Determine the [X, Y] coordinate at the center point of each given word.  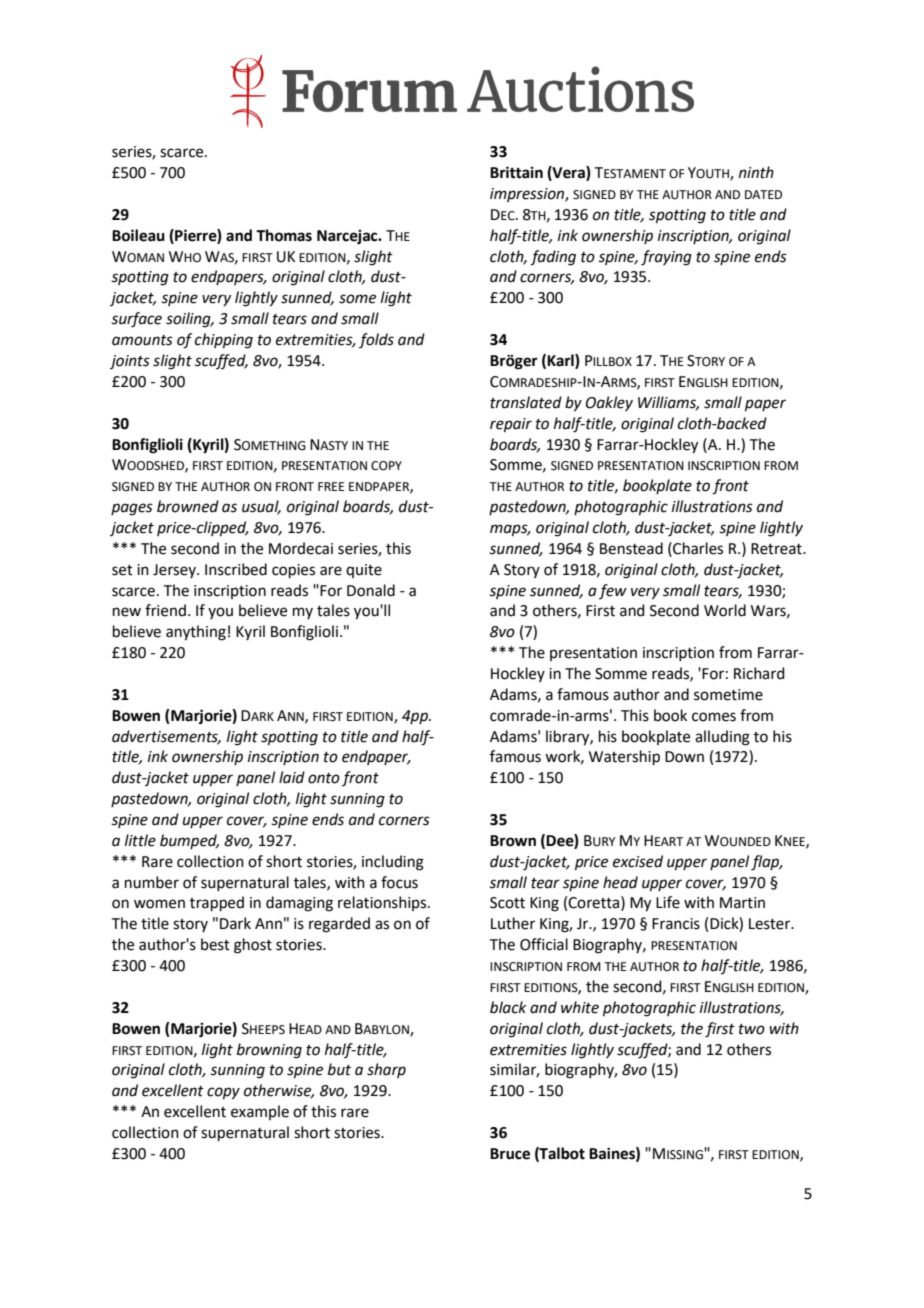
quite [364, 571]
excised [638, 861]
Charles [697, 548]
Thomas [284, 235]
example [260, 1112]
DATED [763, 194]
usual [261, 507]
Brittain [516, 172]
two [752, 1029]
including [393, 863]
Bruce [510, 1154]
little [140, 840]
